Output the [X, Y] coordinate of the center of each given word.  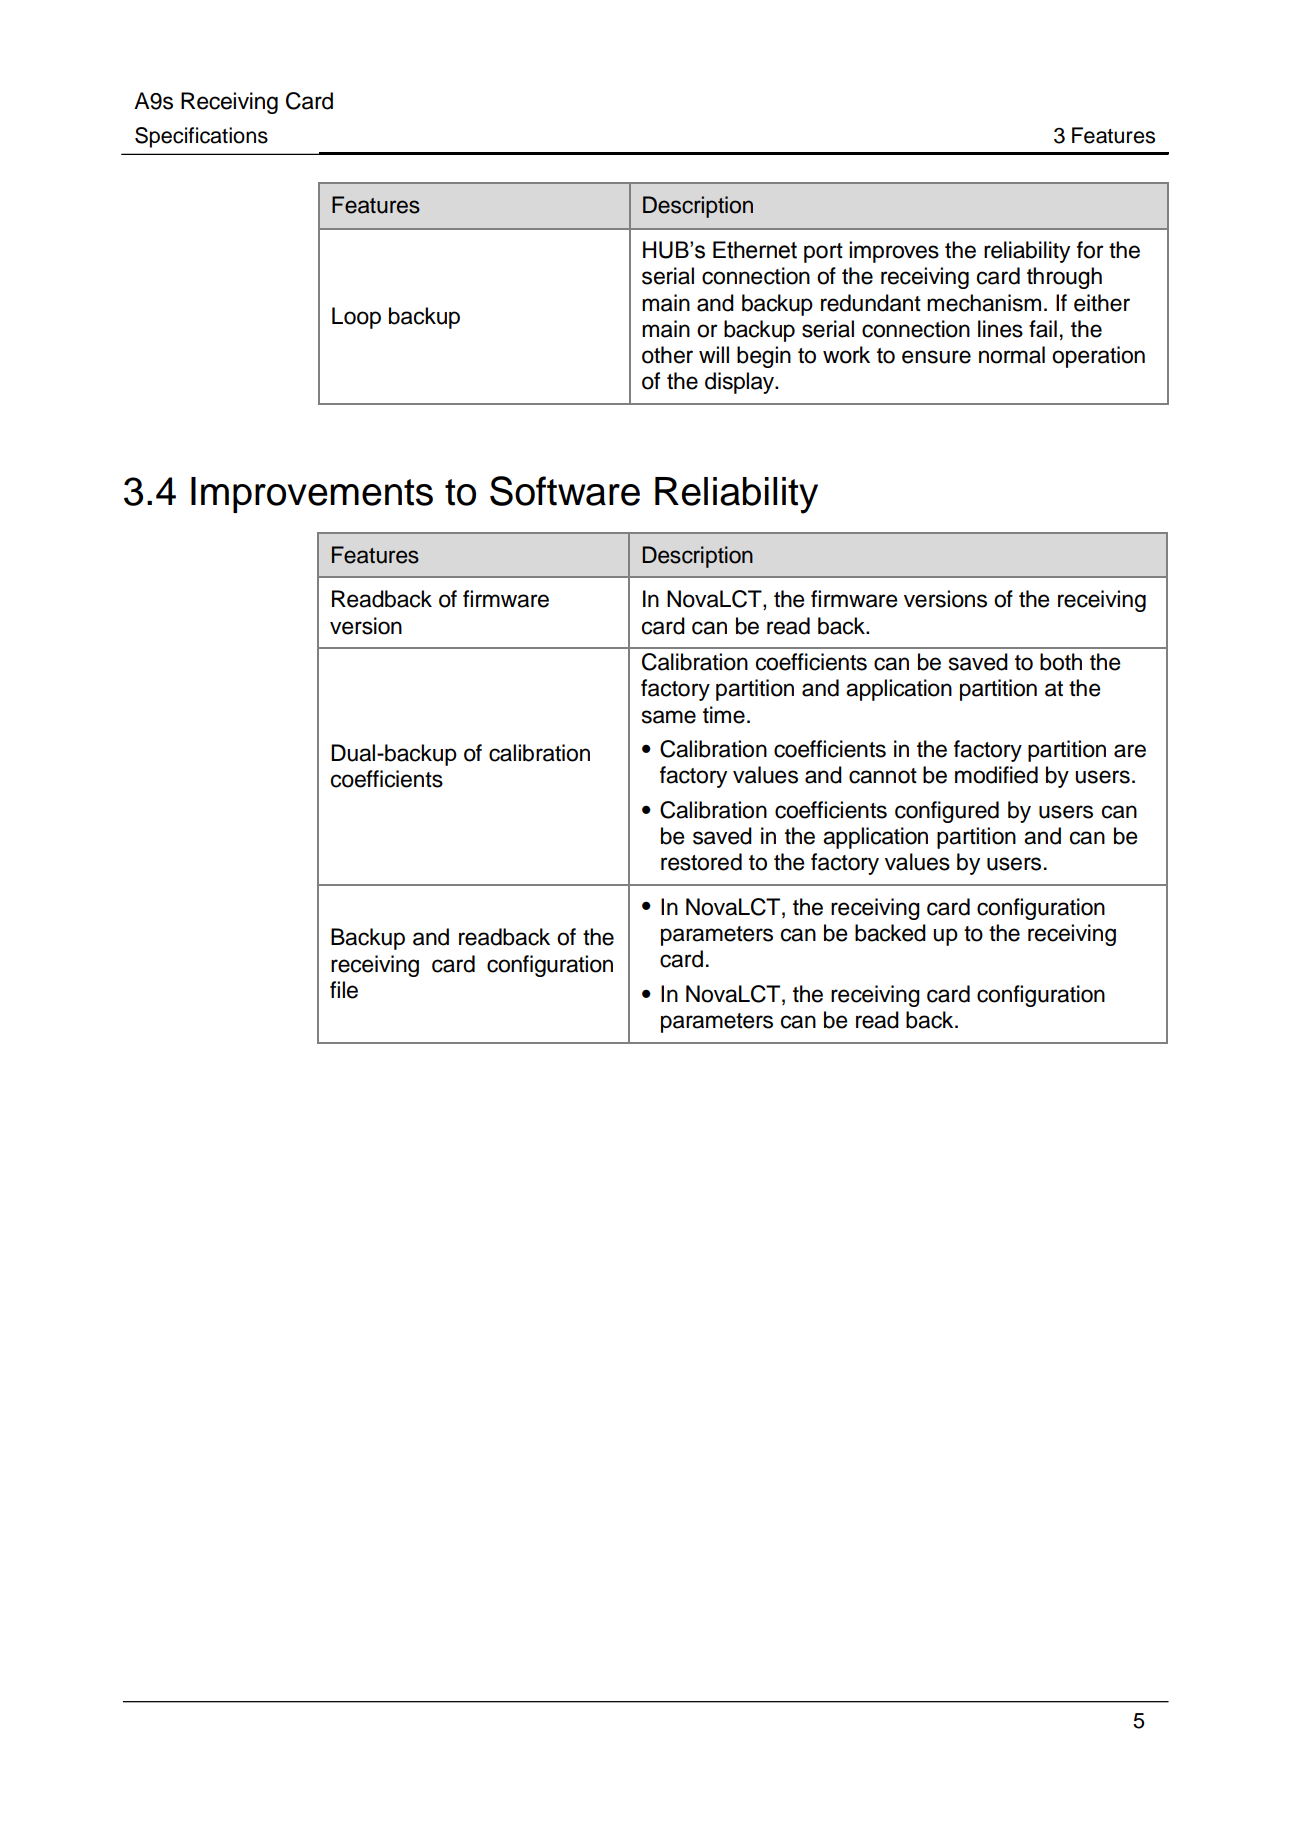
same [669, 717]
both [1061, 662]
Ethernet [755, 250]
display [741, 383]
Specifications [201, 137]
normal [1012, 355]
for [1090, 250]
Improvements [312, 495]
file [344, 990]
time [724, 715]
